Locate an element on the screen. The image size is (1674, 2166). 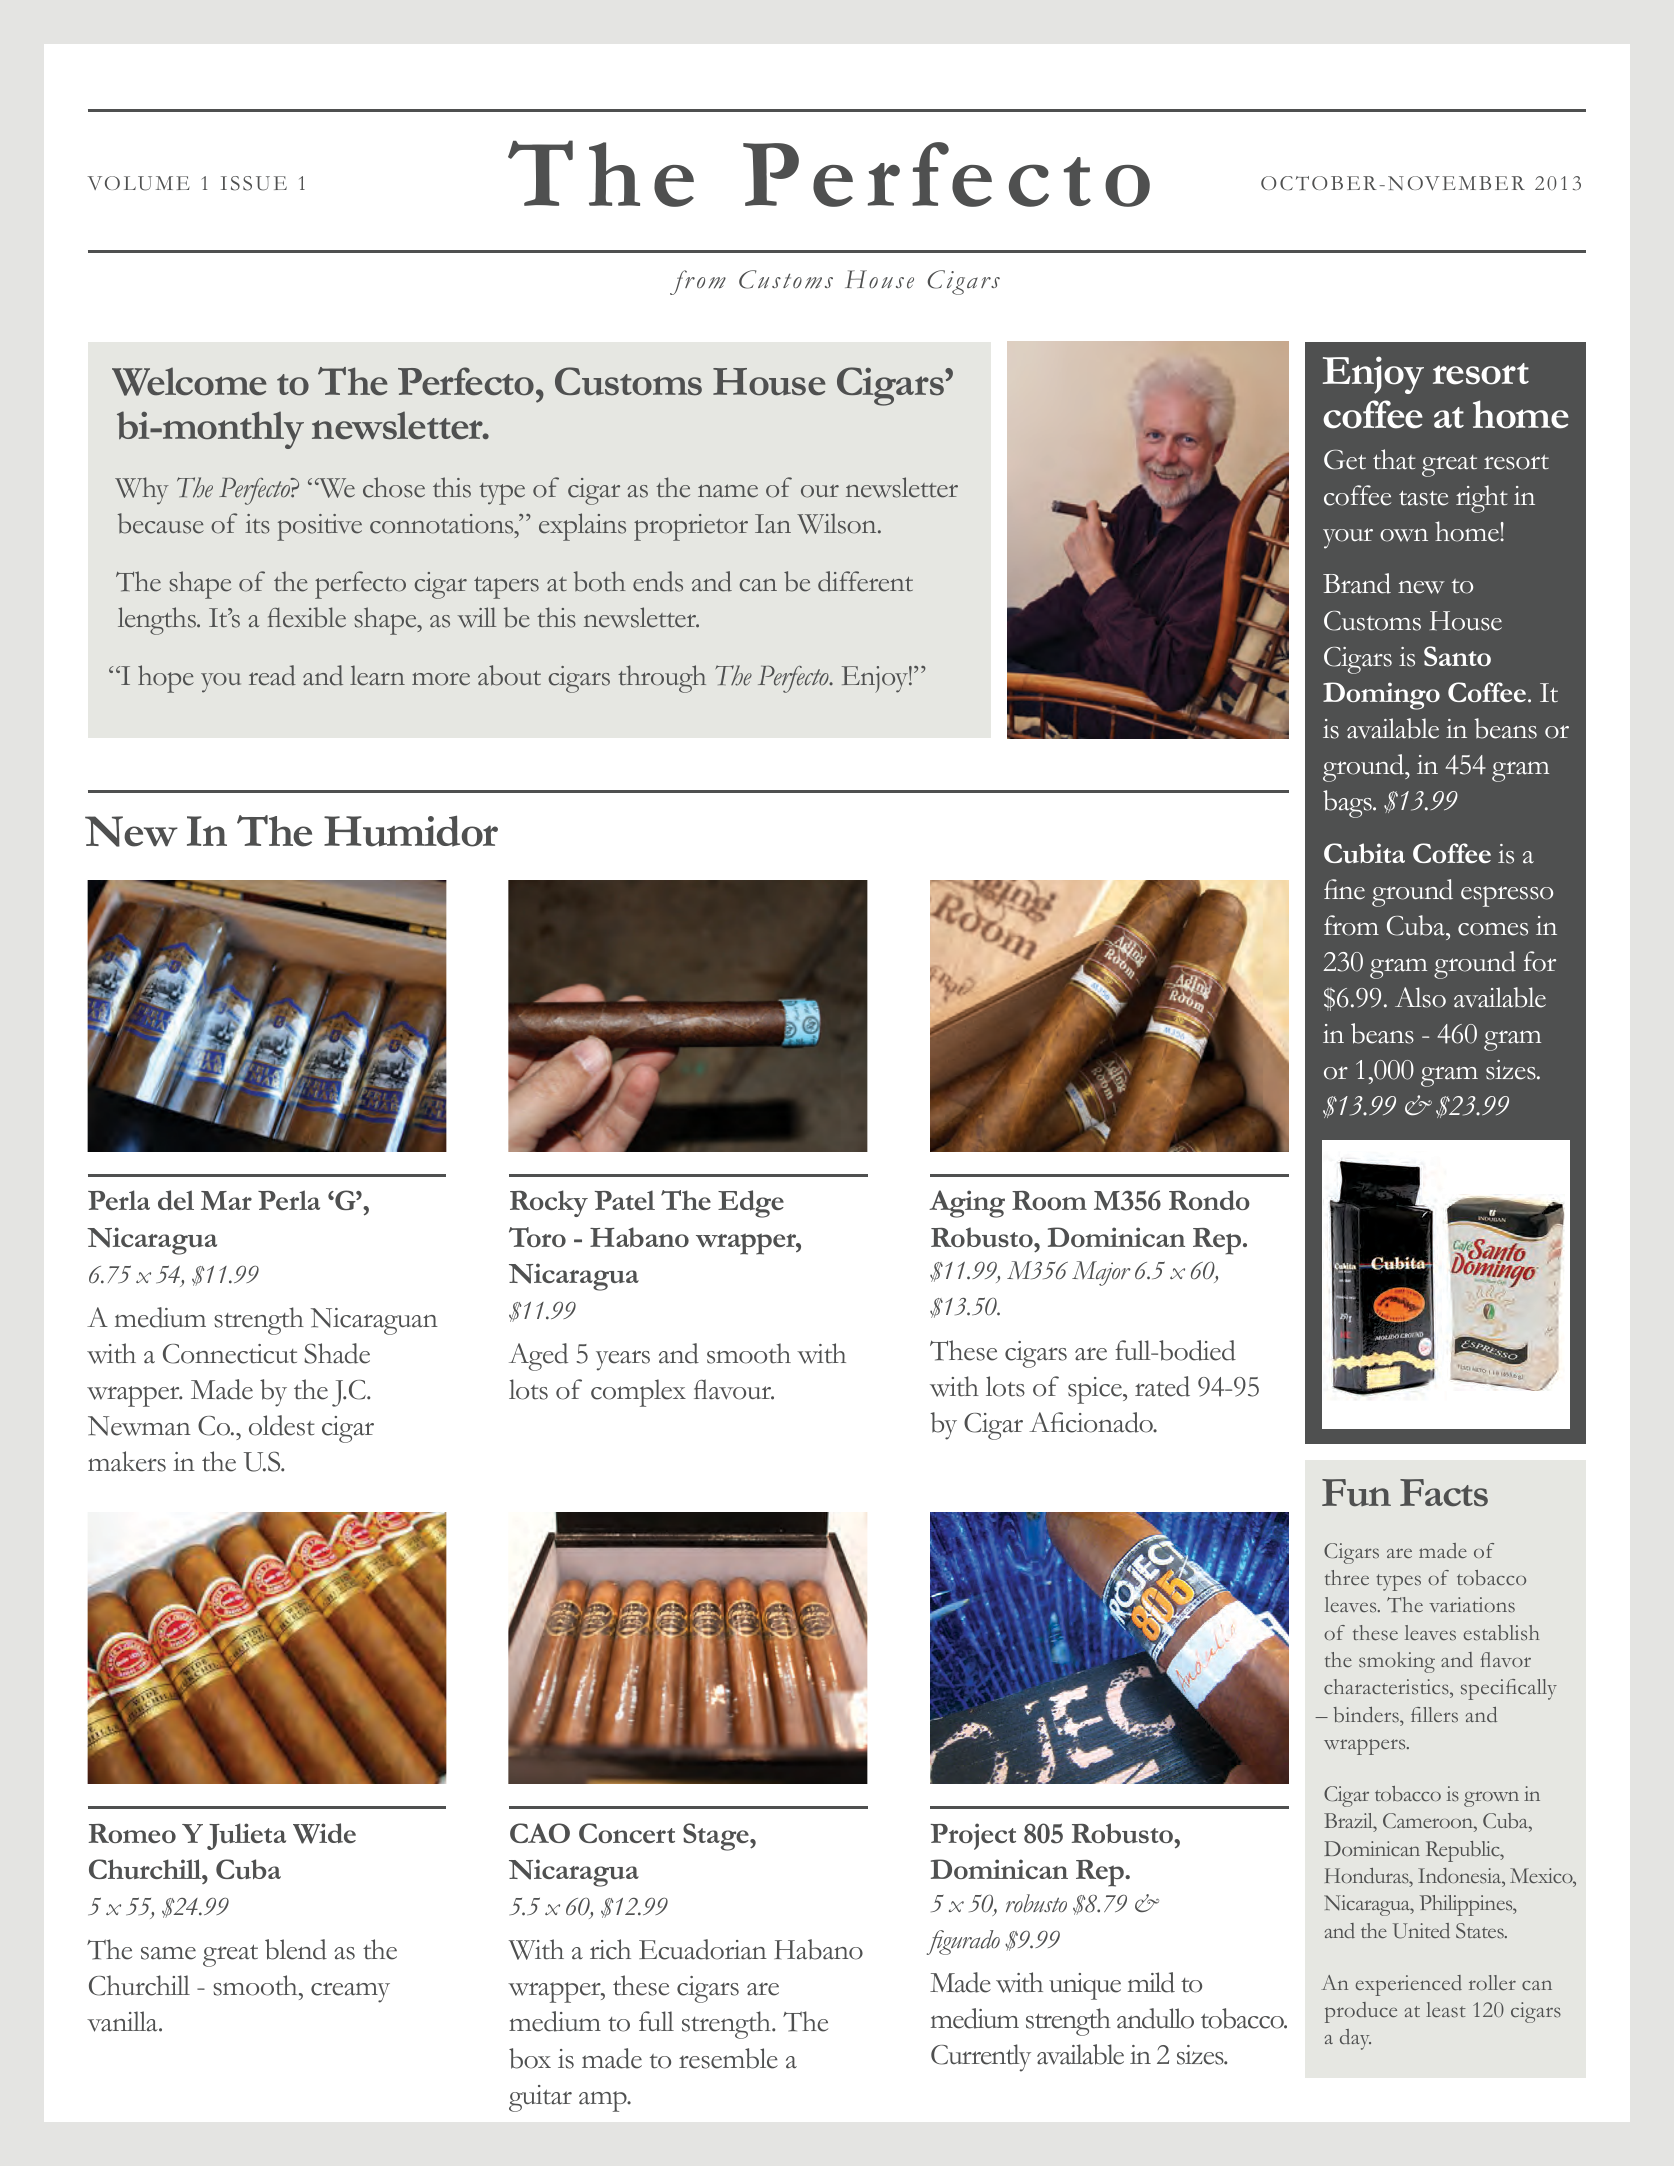
chose is located at coordinates (394, 487).
